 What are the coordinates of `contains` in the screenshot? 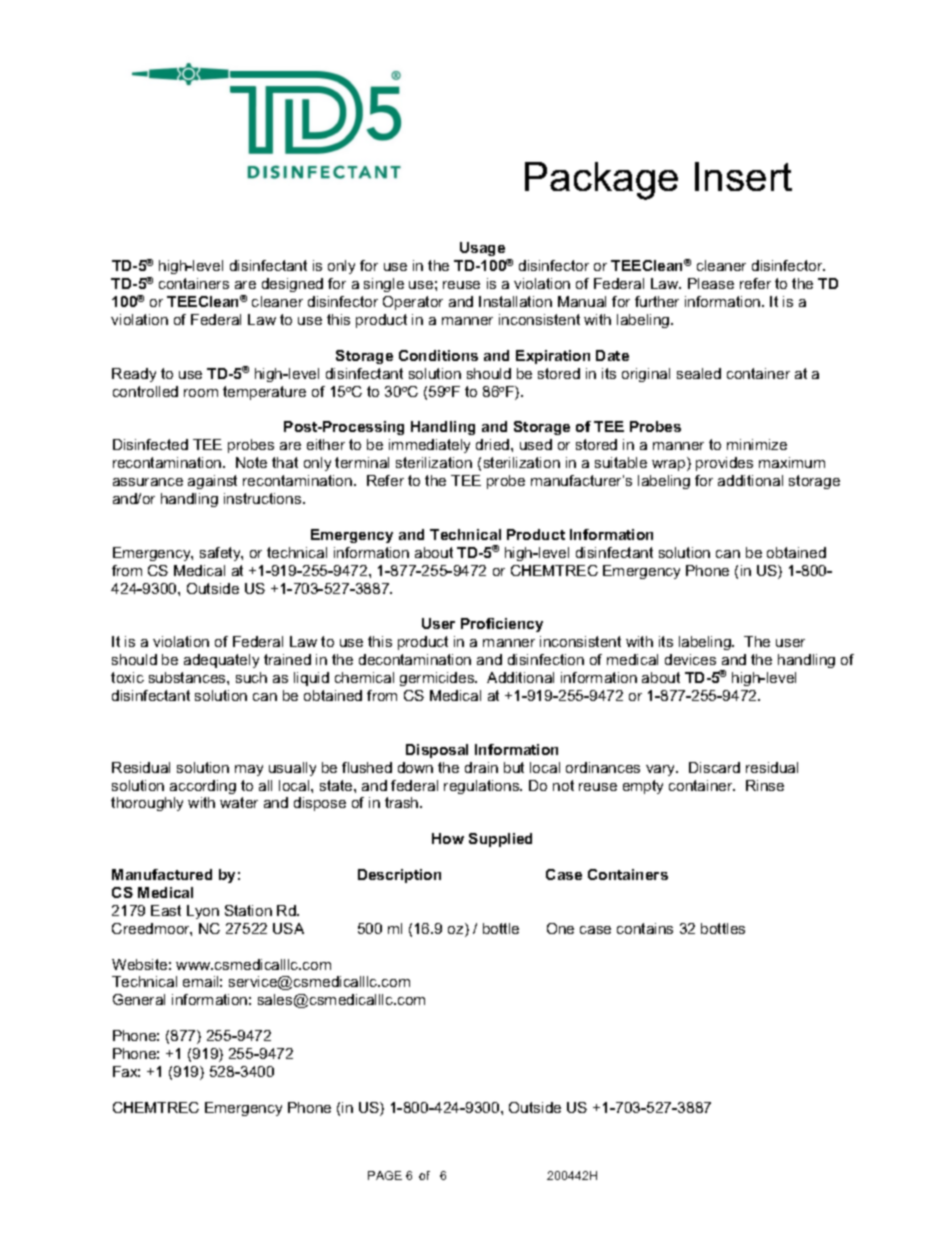 It's located at (645, 928).
